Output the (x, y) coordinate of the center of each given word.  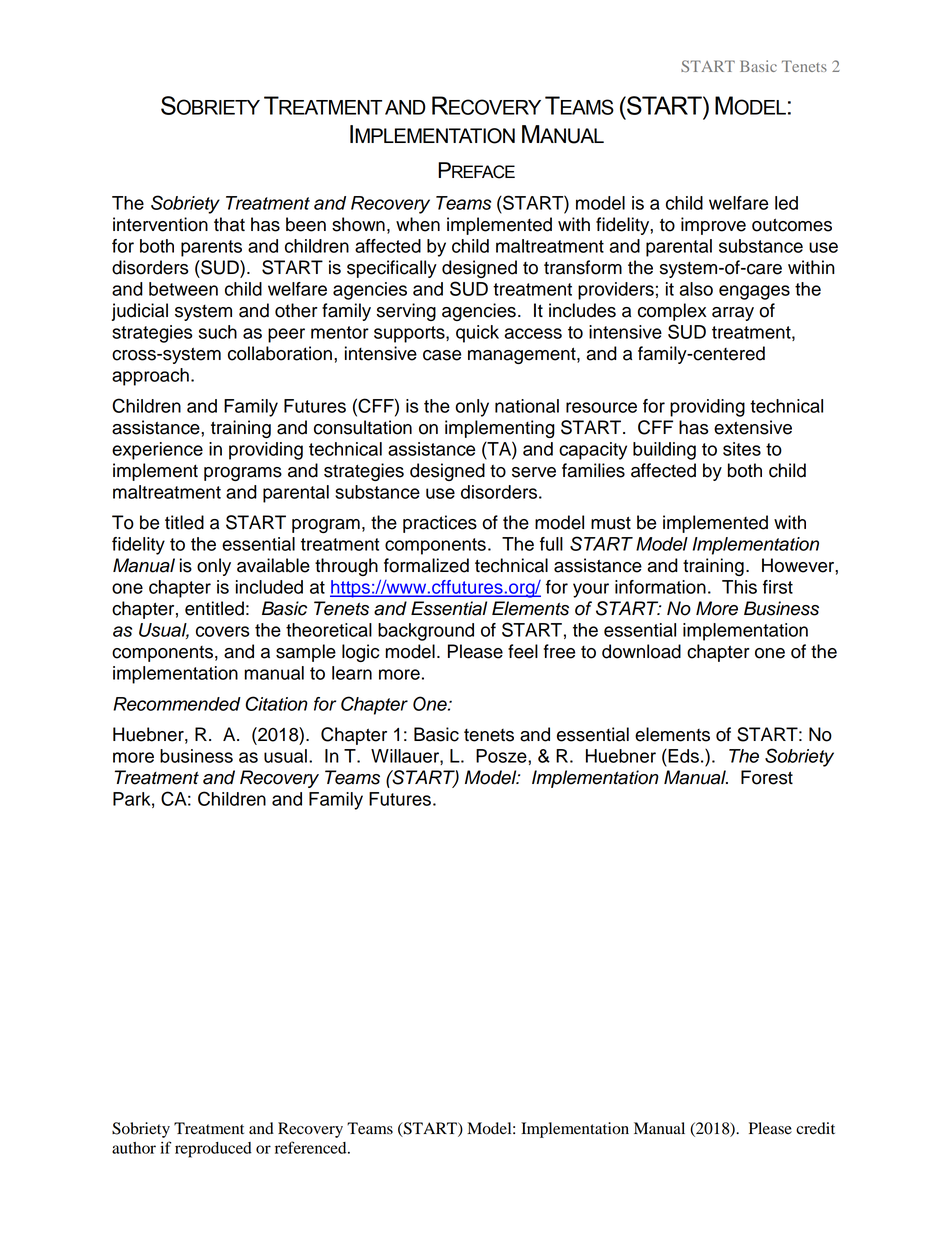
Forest (767, 777)
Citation (277, 703)
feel (523, 651)
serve (534, 472)
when (418, 224)
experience (157, 451)
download (641, 651)
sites (742, 449)
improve (713, 226)
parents (211, 248)
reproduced (213, 1150)
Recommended (177, 704)
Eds (682, 756)
